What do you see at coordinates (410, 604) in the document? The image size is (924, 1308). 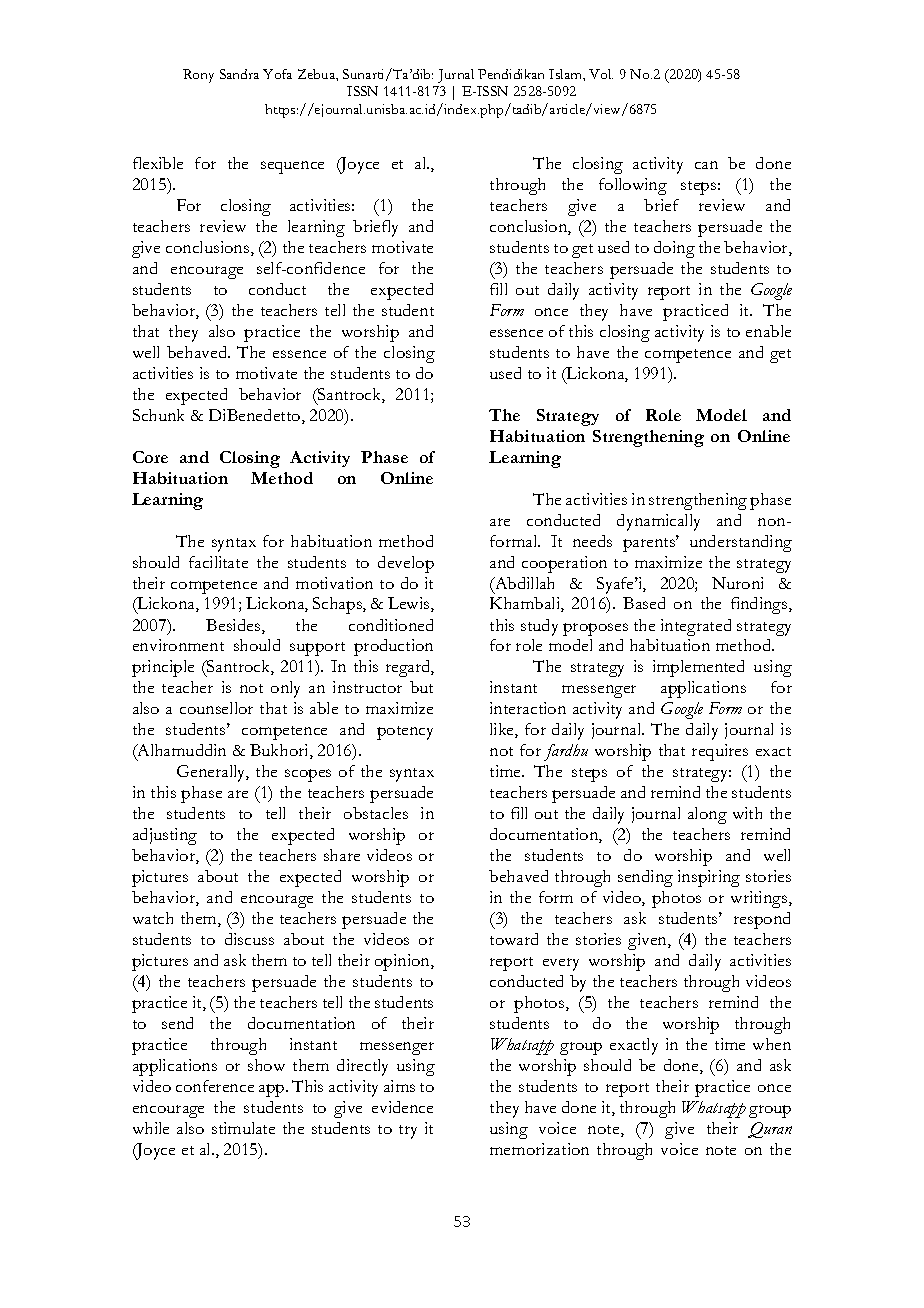 I see `Lewis` at bounding box center [410, 604].
